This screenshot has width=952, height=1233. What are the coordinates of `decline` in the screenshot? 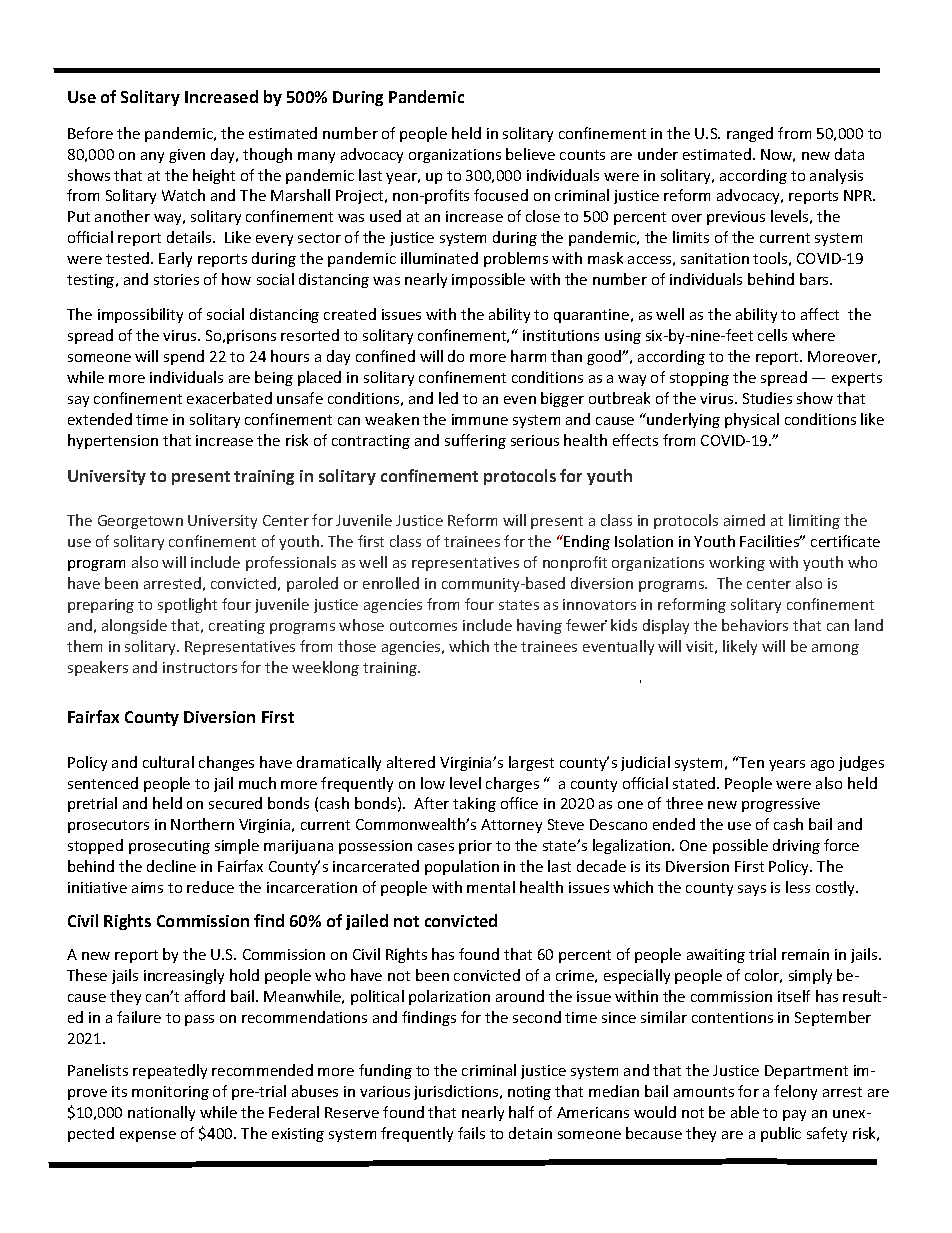 It's located at (171, 866).
